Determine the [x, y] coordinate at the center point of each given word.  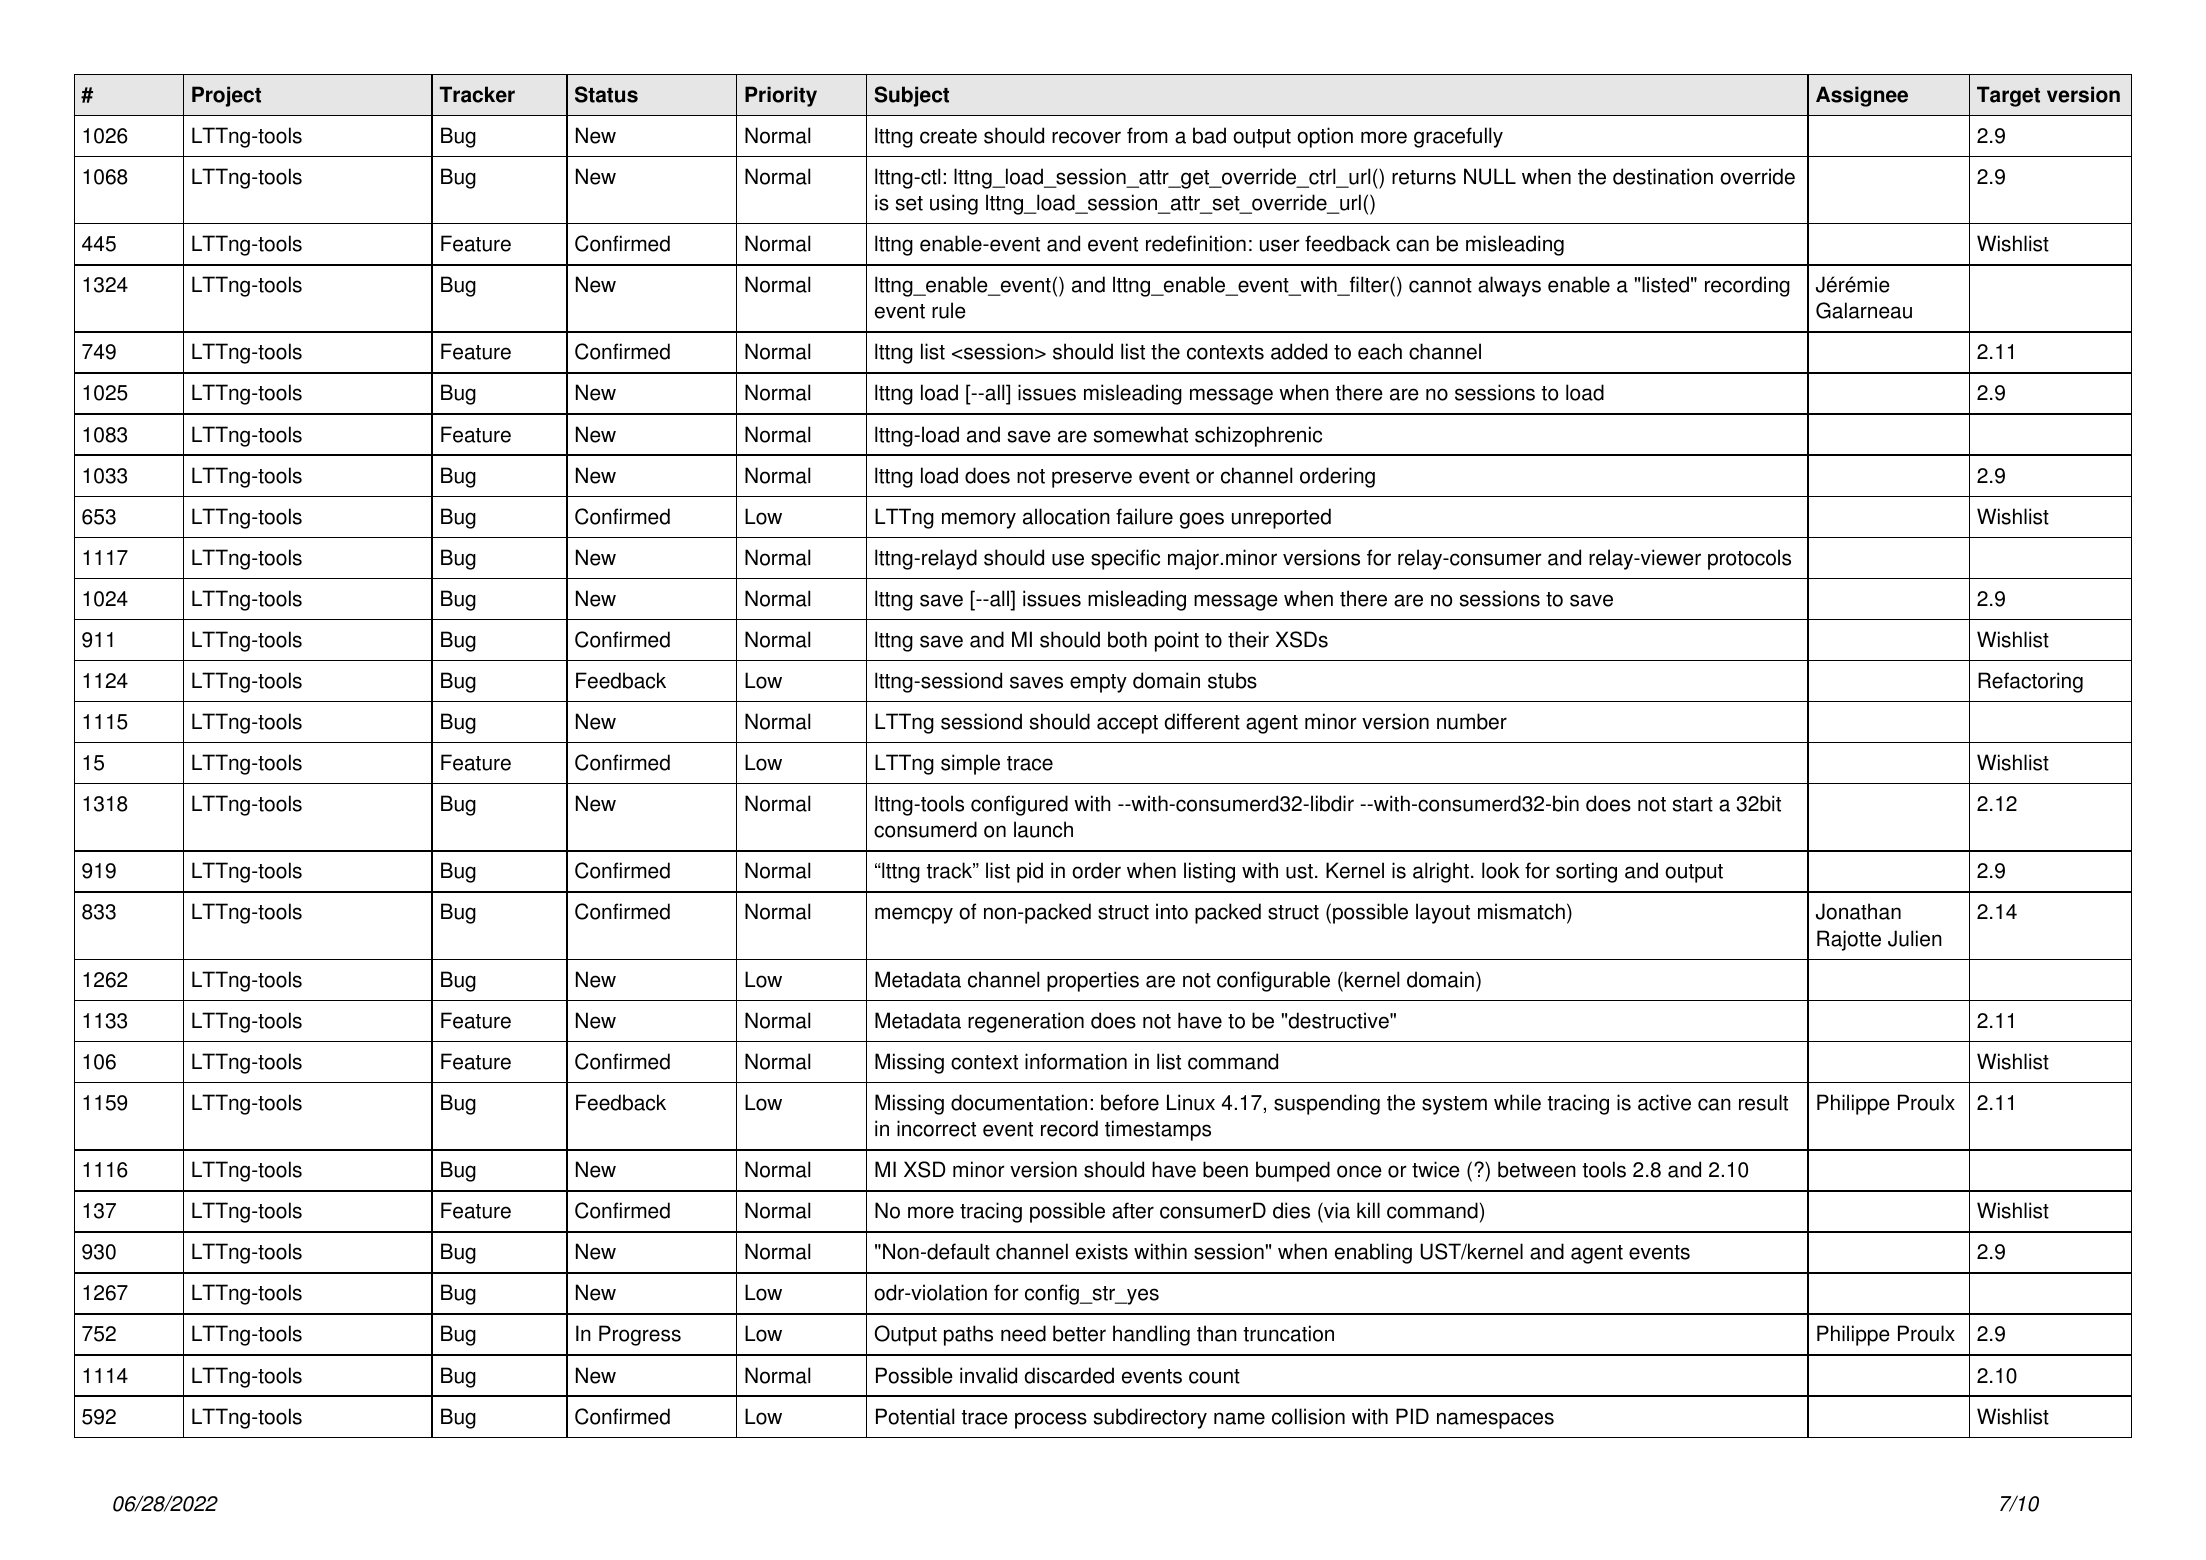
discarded [1069, 1375]
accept [1127, 724]
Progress [640, 1335]
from [1147, 135]
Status [606, 94]
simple [970, 764]
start [1693, 804]
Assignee [1862, 96]
